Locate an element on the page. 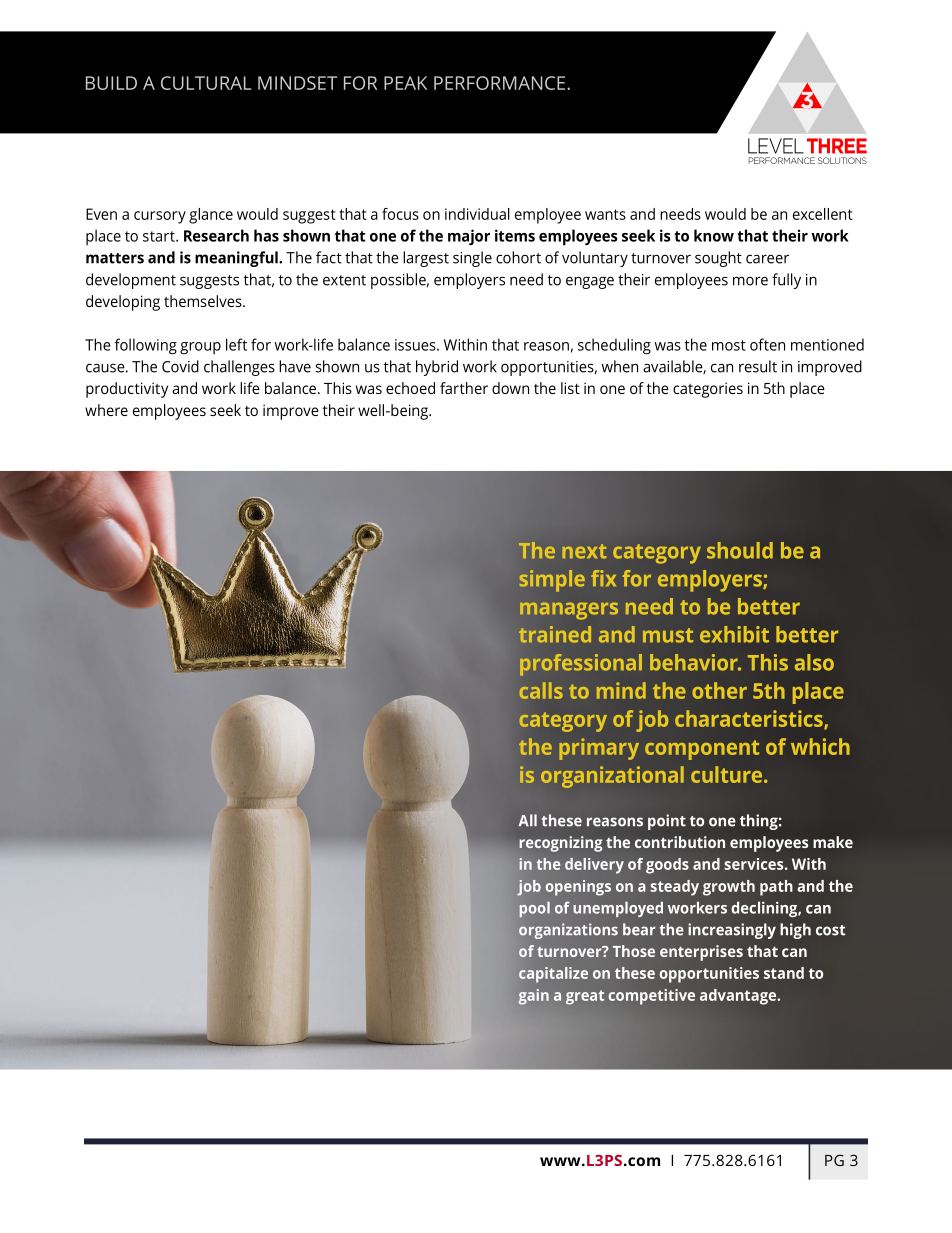 The image size is (952, 1233). excellent is located at coordinates (823, 214).
